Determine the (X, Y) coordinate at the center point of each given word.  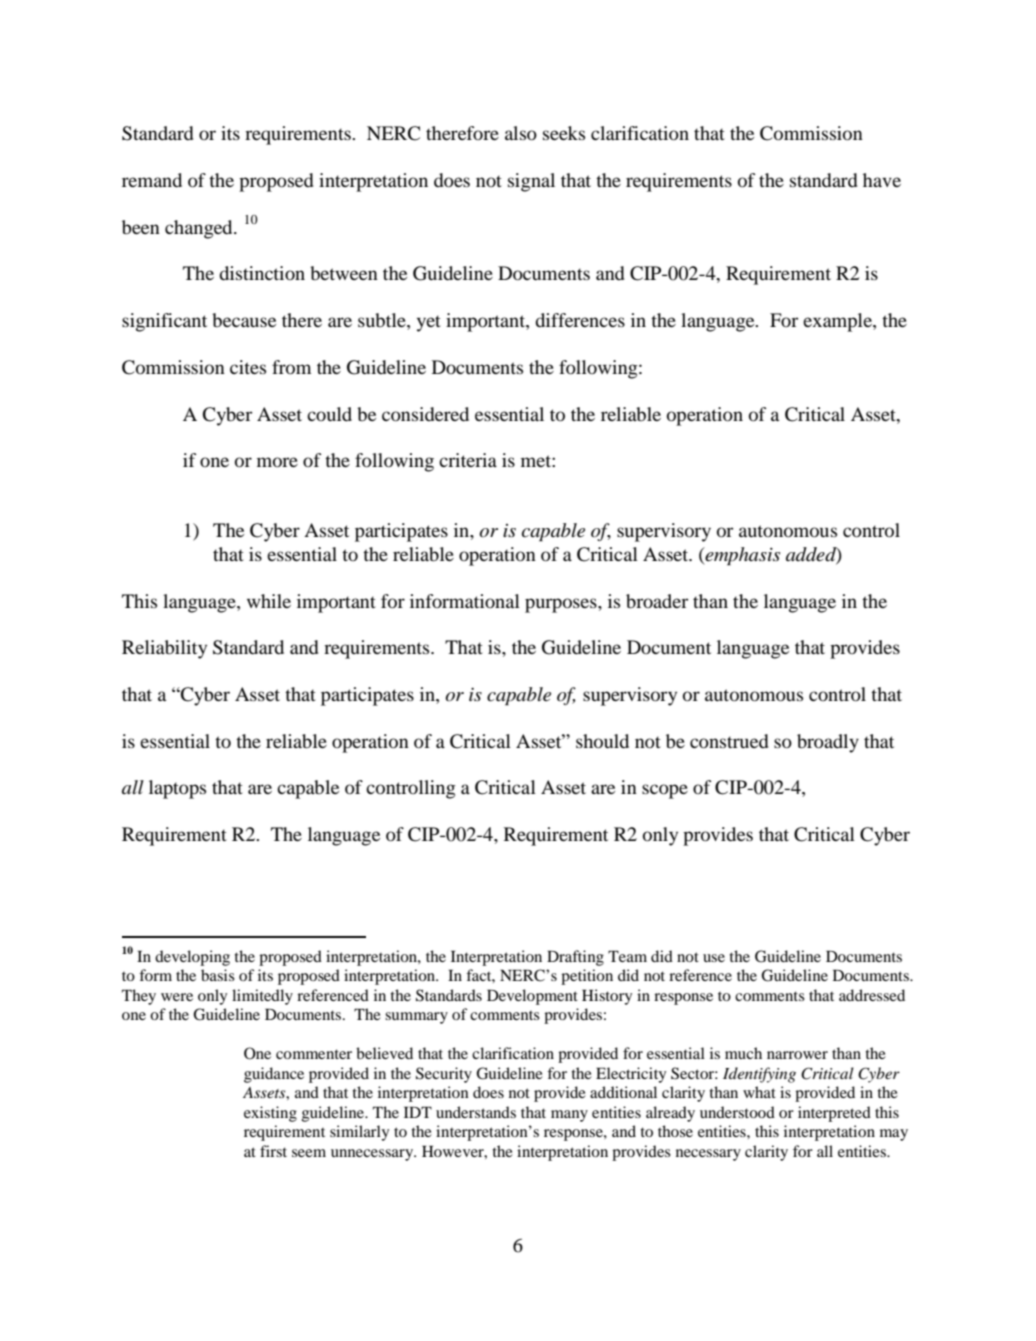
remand (152, 180)
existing (270, 1114)
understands (476, 1112)
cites (248, 367)
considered (425, 414)
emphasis (741, 556)
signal (531, 182)
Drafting (575, 958)
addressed (872, 995)
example (838, 322)
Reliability (164, 649)
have (882, 180)
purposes (562, 605)
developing (192, 958)
